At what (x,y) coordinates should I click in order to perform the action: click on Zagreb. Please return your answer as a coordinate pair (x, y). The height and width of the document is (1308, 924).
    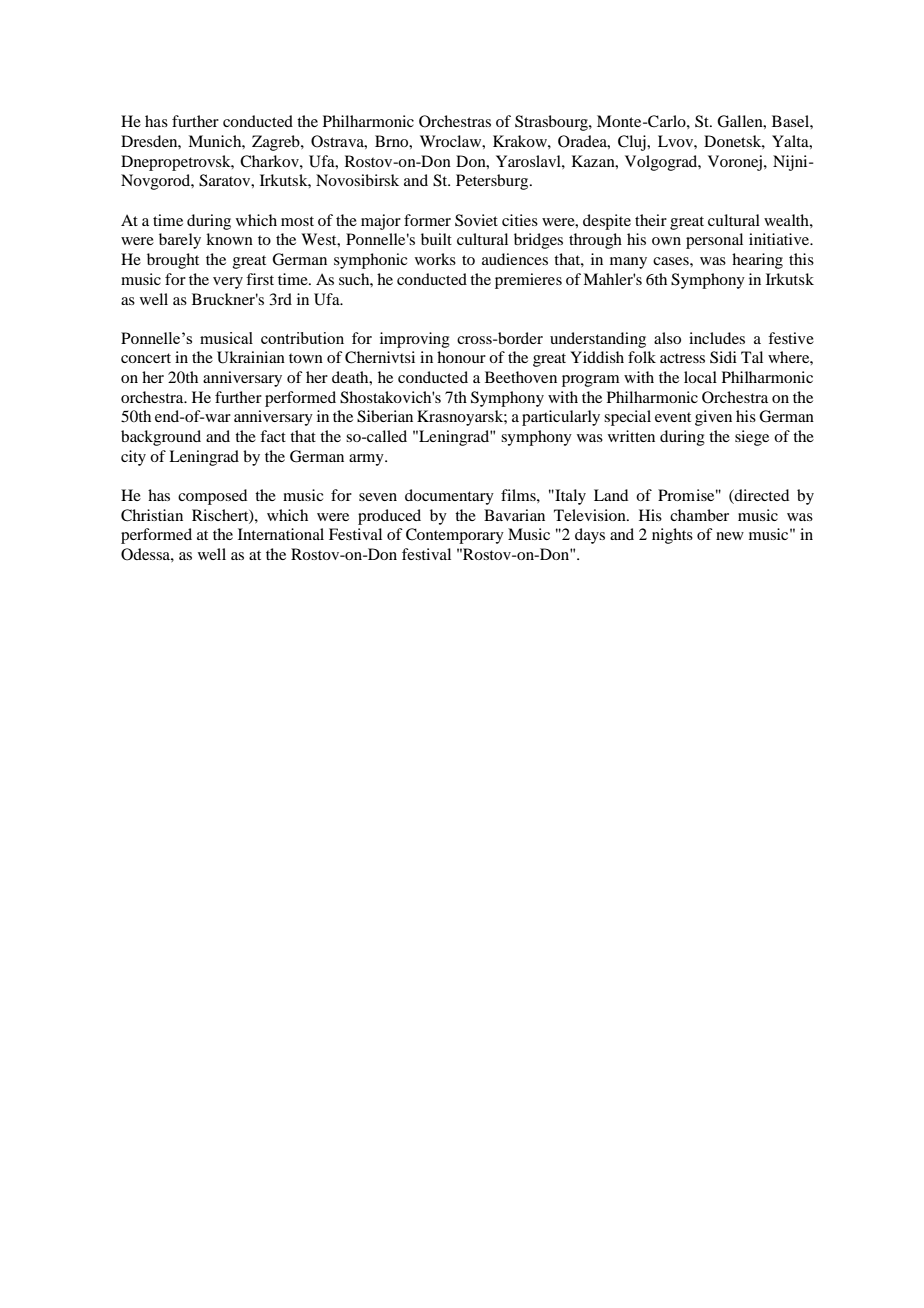
    Looking at the image, I should click on (277, 143).
